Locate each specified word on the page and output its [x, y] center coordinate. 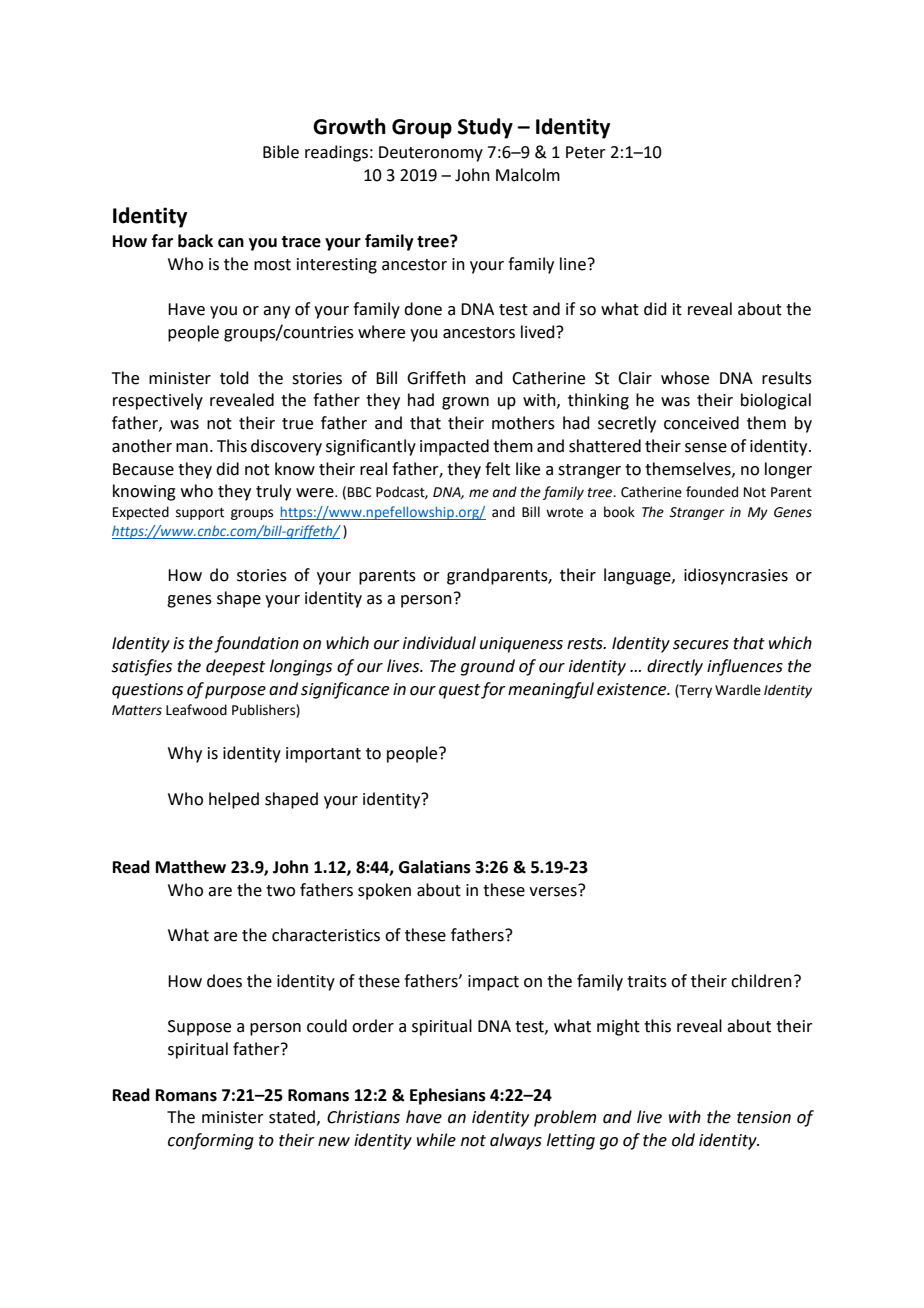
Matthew [191, 867]
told [234, 378]
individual [439, 643]
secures [701, 645]
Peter [586, 152]
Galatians [435, 867]
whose [685, 378]
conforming [211, 1141]
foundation [256, 644]
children [761, 981]
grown [465, 403]
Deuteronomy [431, 154]
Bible [281, 152]
